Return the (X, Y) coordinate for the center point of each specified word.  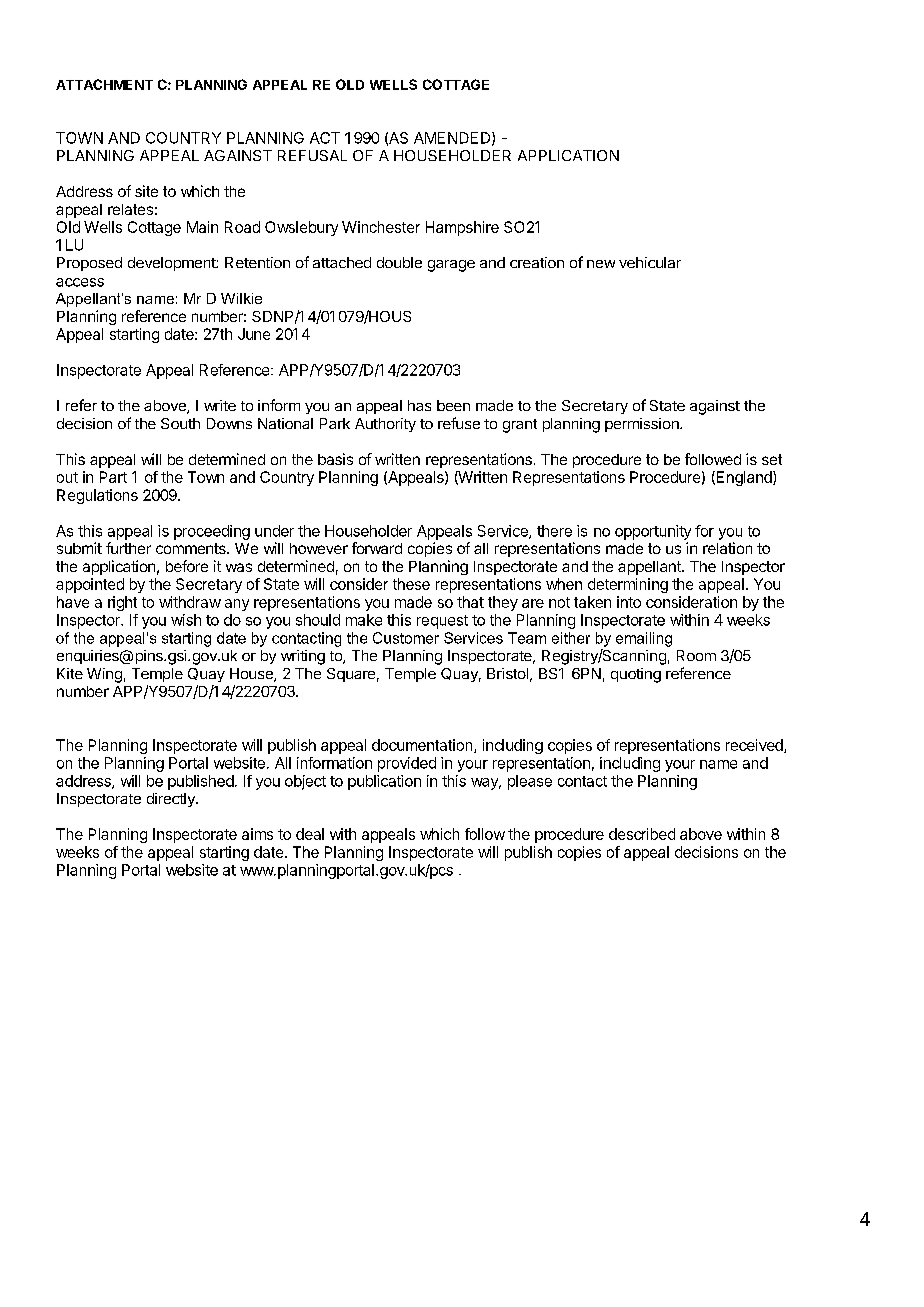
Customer (406, 638)
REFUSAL (312, 155)
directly (172, 800)
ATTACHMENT (104, 84)
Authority (385, 425)
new (601, 264)
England (744, 478)
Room (696, 655)
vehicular (650, 262)
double (399, 262)
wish (186, 620)
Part (113, 477)
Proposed (89, 264)
